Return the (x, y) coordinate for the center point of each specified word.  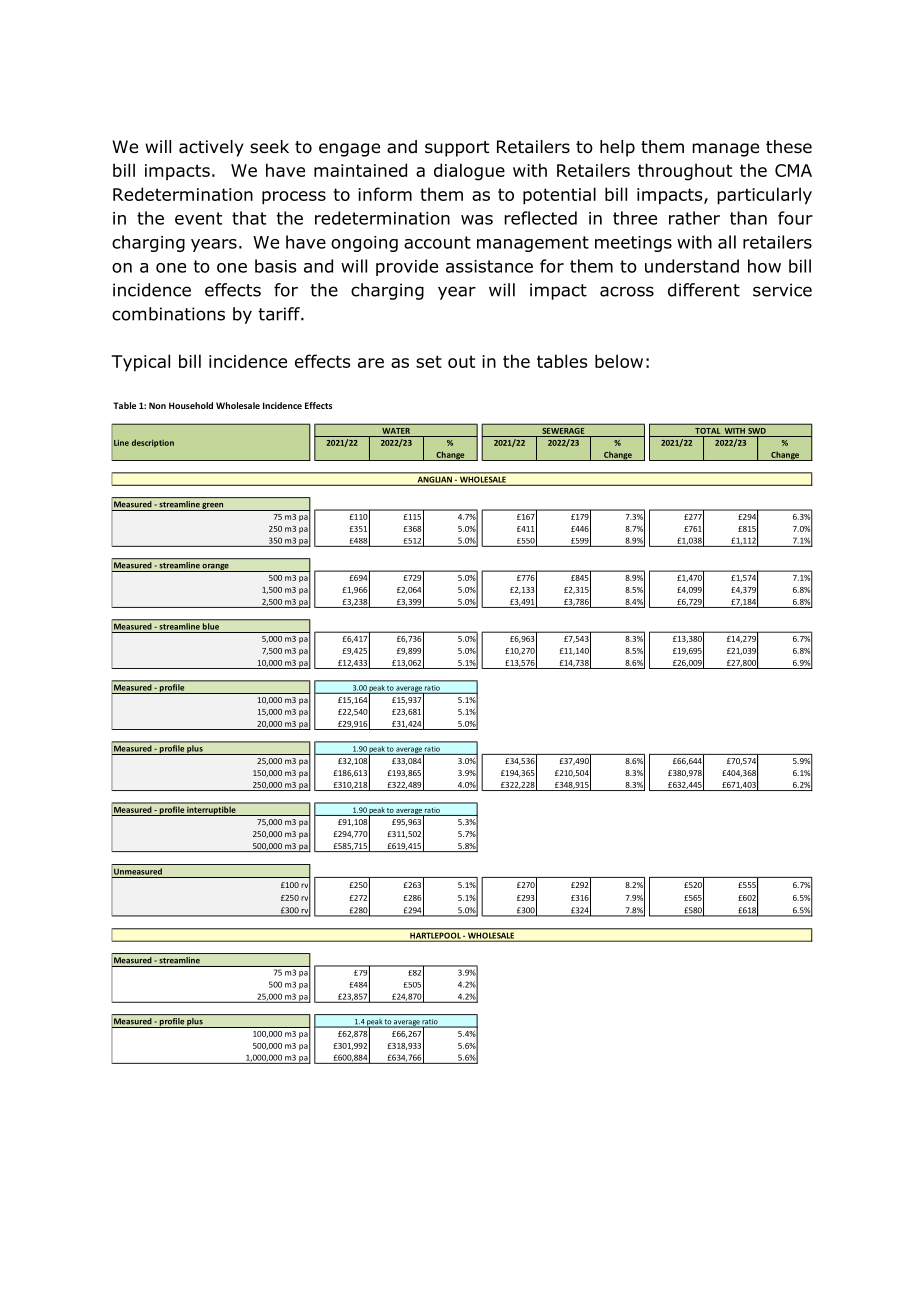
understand (692, 266)
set (429, 361)
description (153, 443)
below (619, 361)
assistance (489, 266)
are (371, 363)
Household (191, 405)
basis (275, 266)
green (213, 507)
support (457, 149)
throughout (685, 172)
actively (211, 148)
